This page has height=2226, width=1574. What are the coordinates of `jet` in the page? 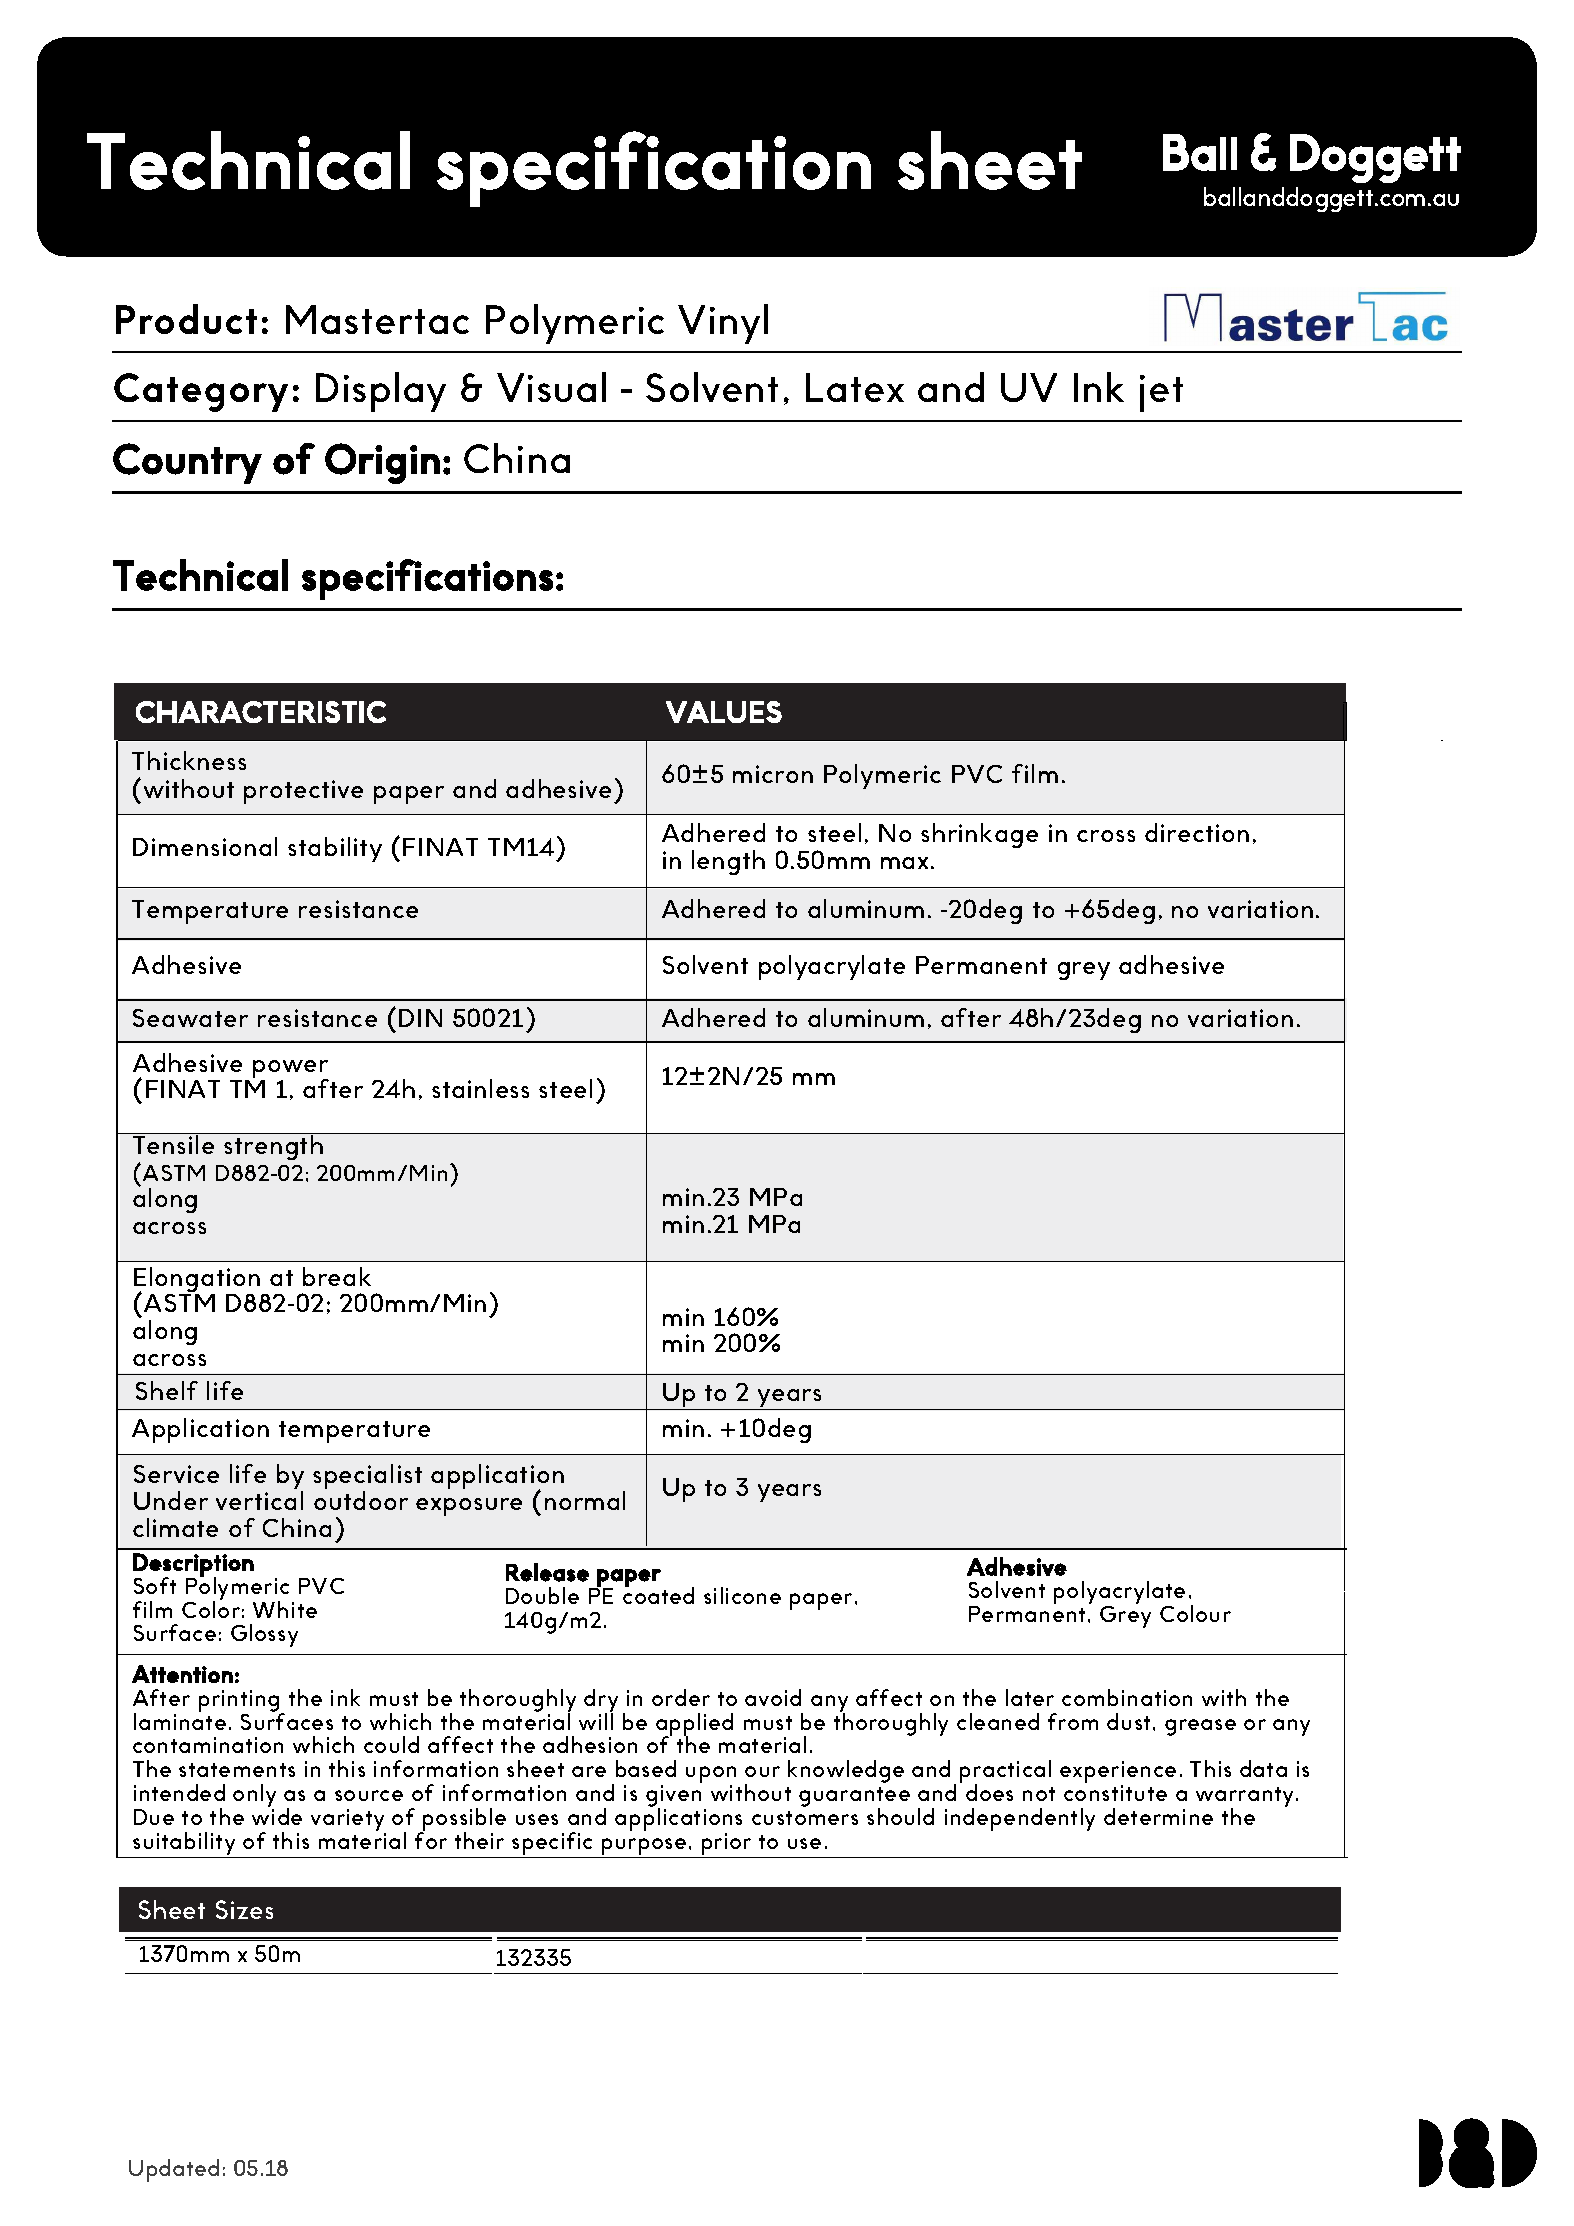 It's located at (1161, 393).
